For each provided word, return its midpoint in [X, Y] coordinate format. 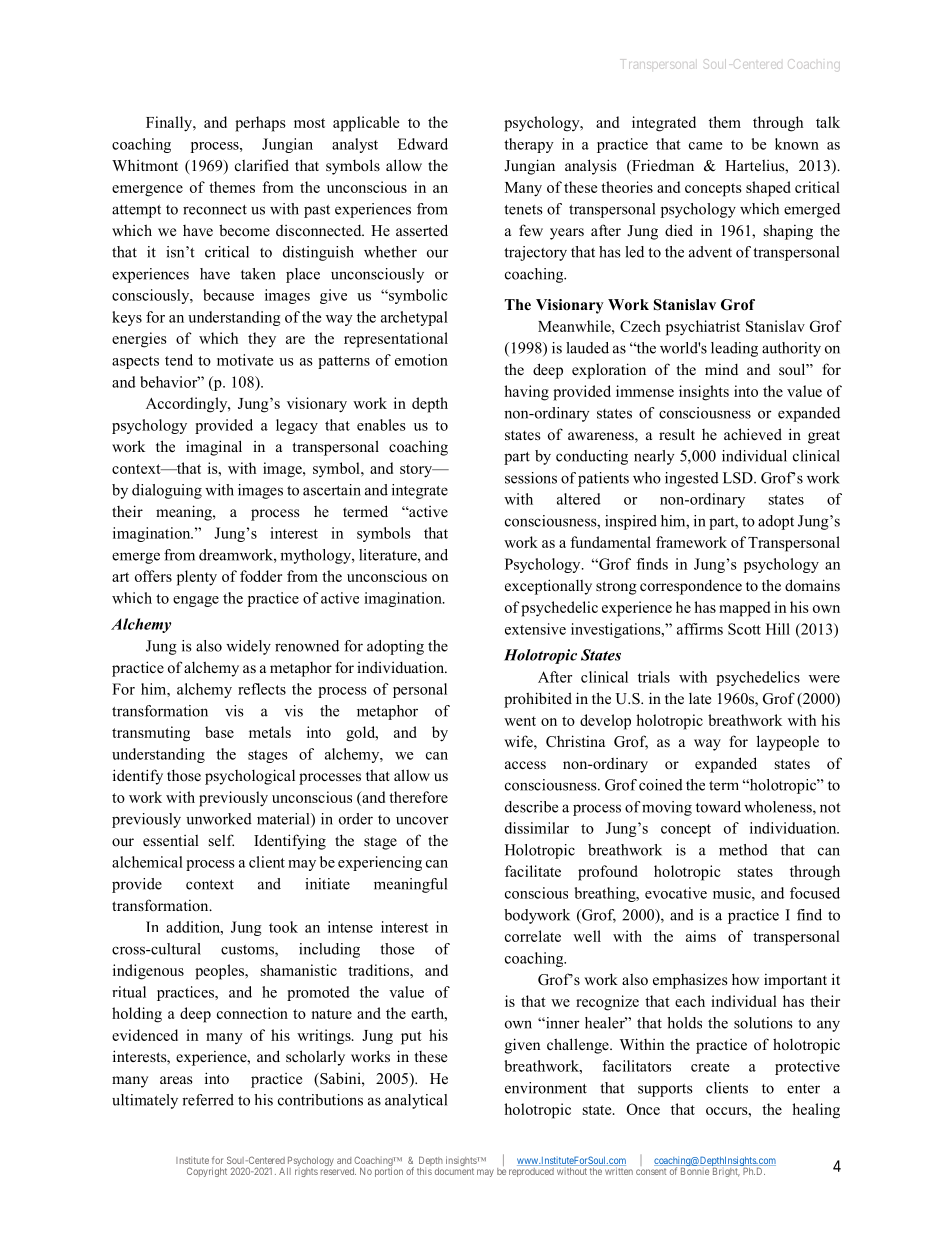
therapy [529, 145]
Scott [744, 629]
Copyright [207, 1172]
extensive [535, 629]
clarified [262, 165]
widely [248, 647]
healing [816, 1111]
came [705, 146]
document [454, 1171]
